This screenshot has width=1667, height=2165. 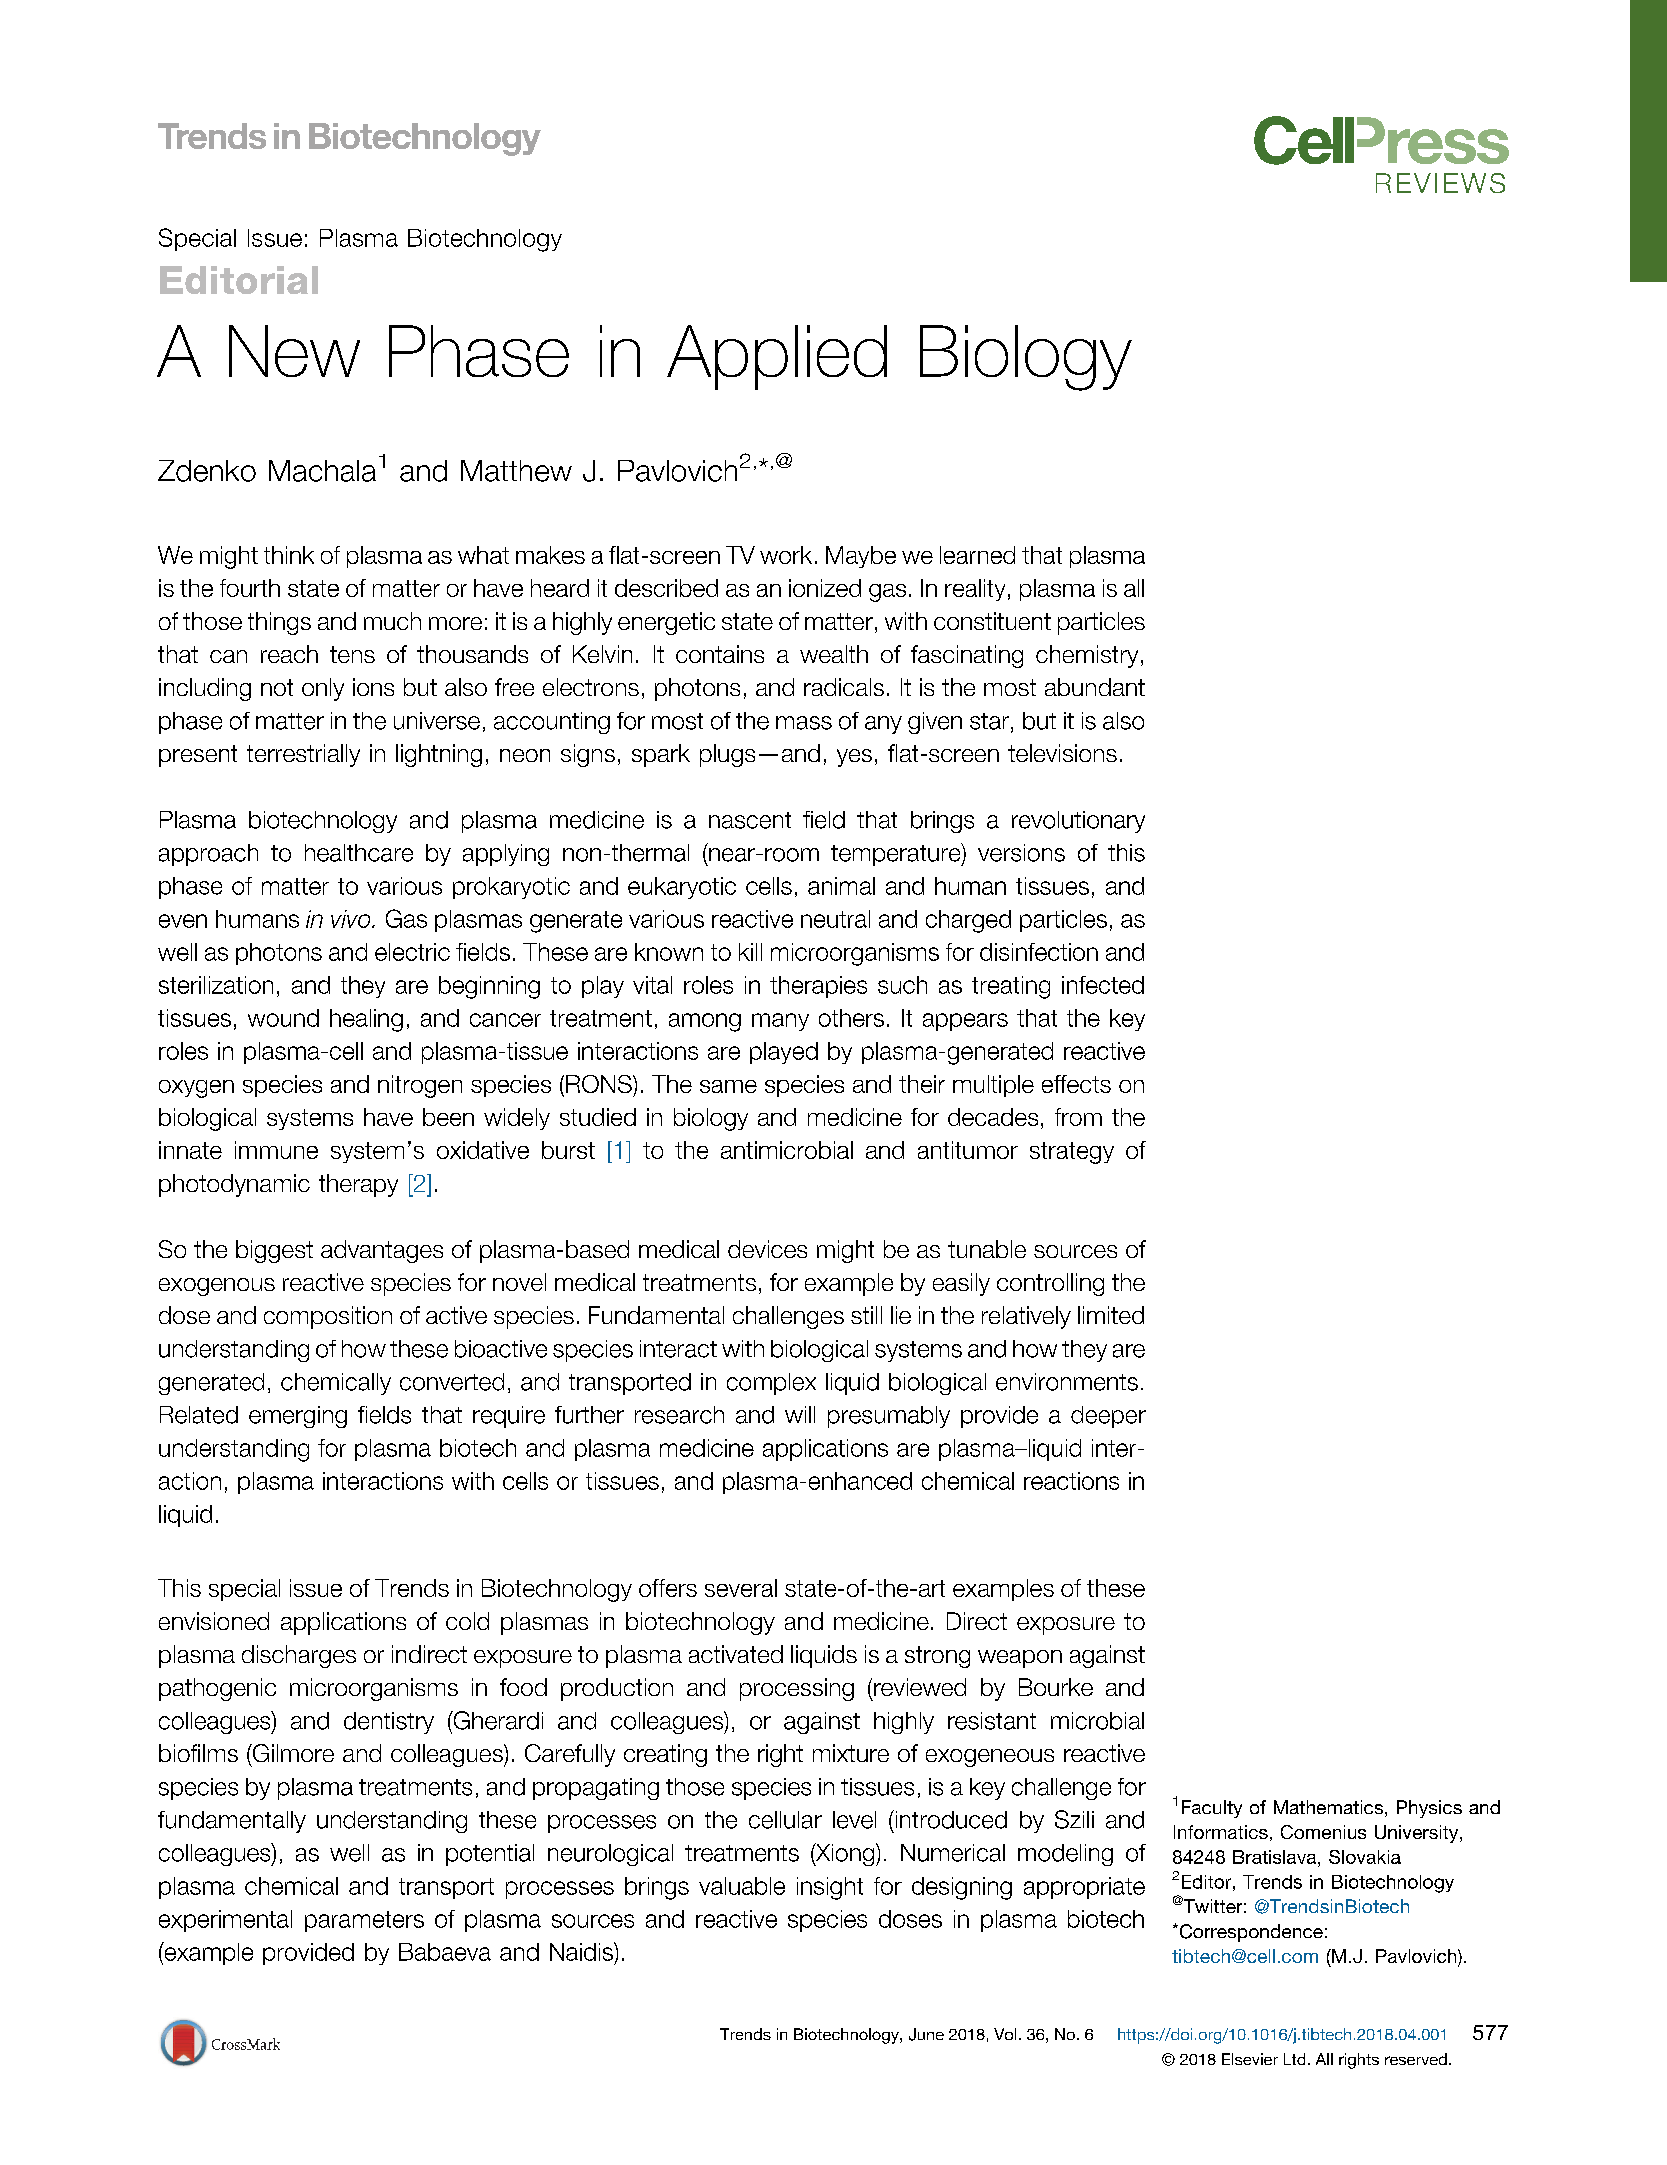 I want to click on June, so click(x=926, y=2034).
